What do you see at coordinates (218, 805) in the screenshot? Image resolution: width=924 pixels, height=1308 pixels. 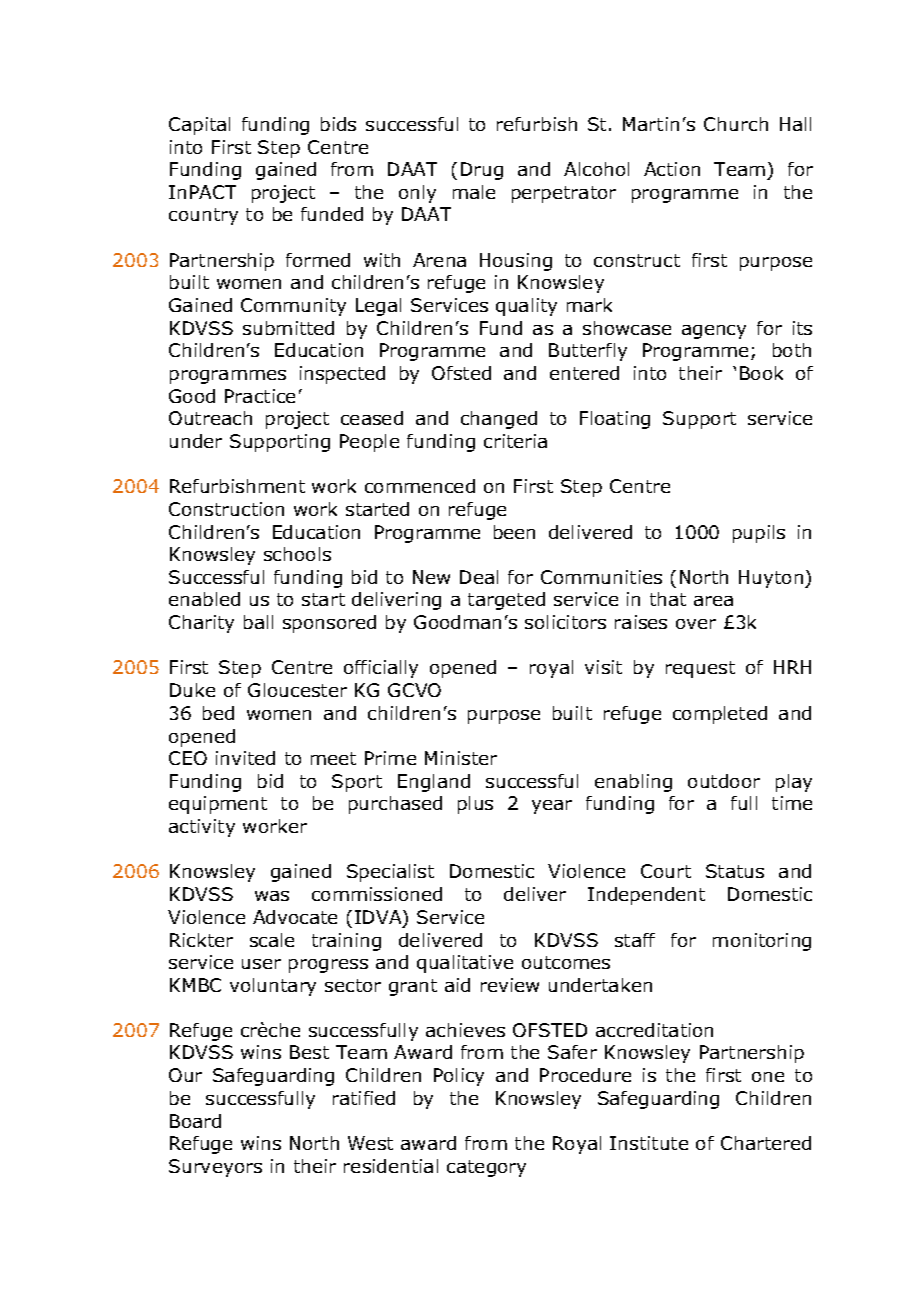 I see `equipment` at bounding box center [218, 805].
